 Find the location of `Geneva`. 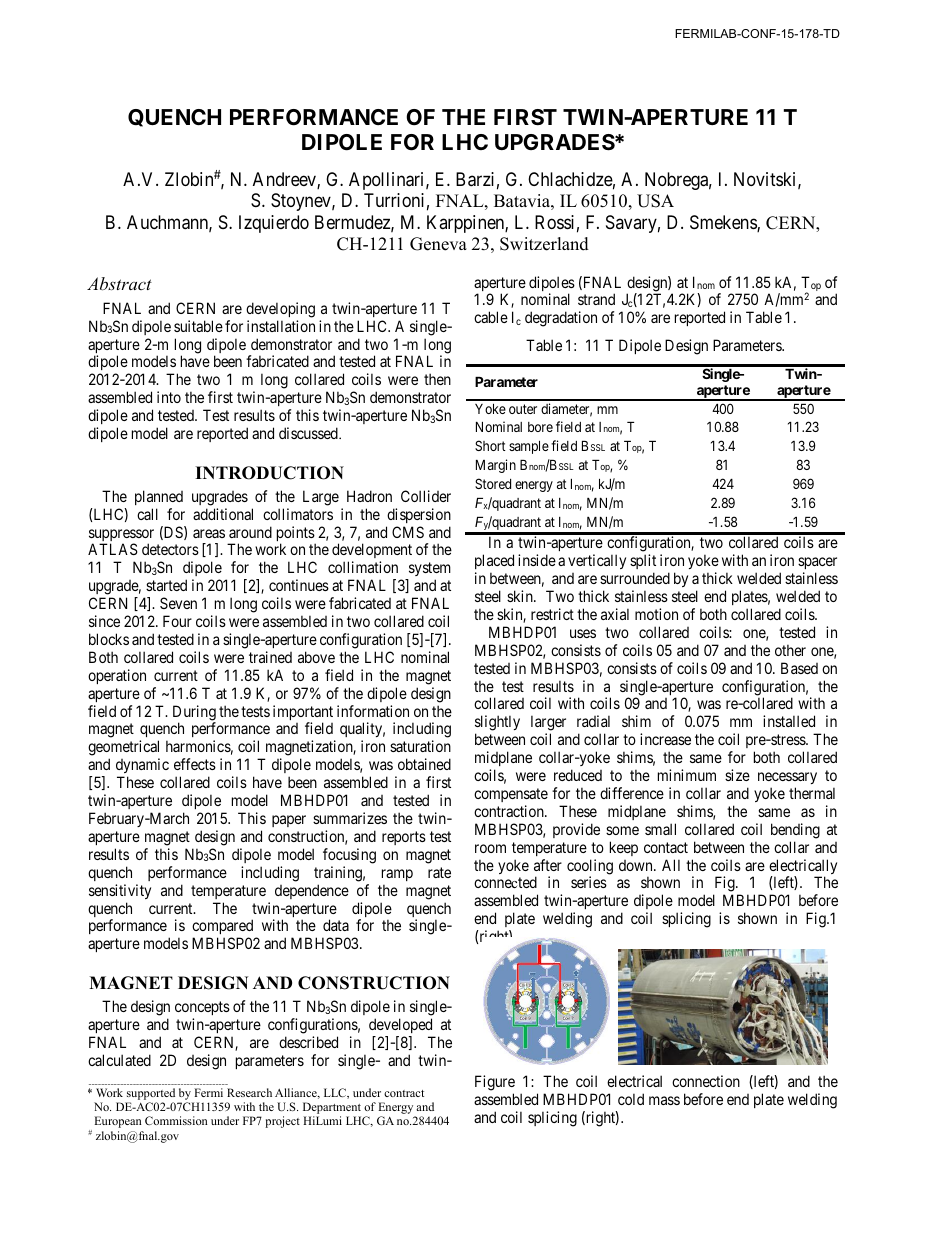

Geneva is located at coordinates (438, 244).
